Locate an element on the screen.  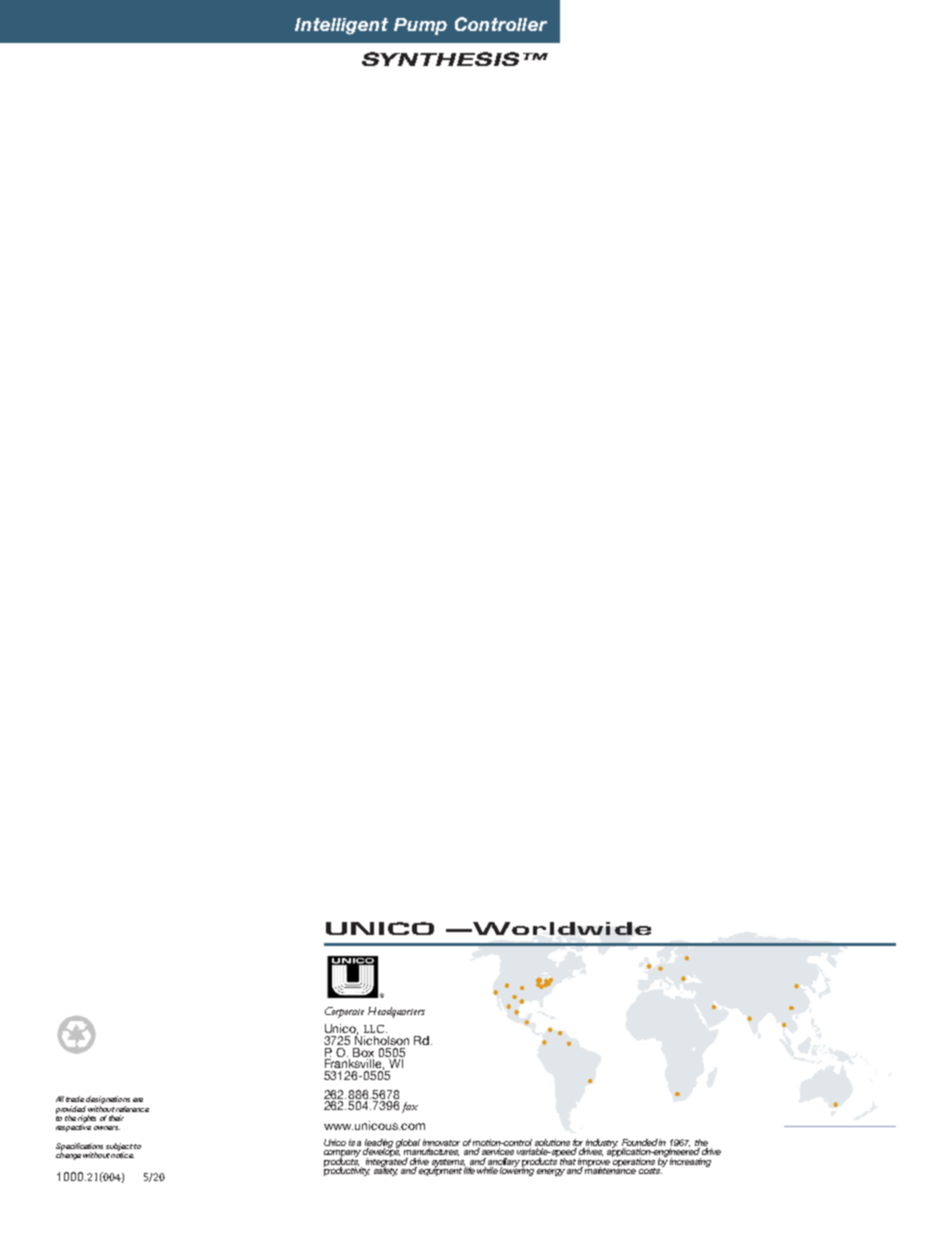
Intelligent is located at coordinates (341, 26).
